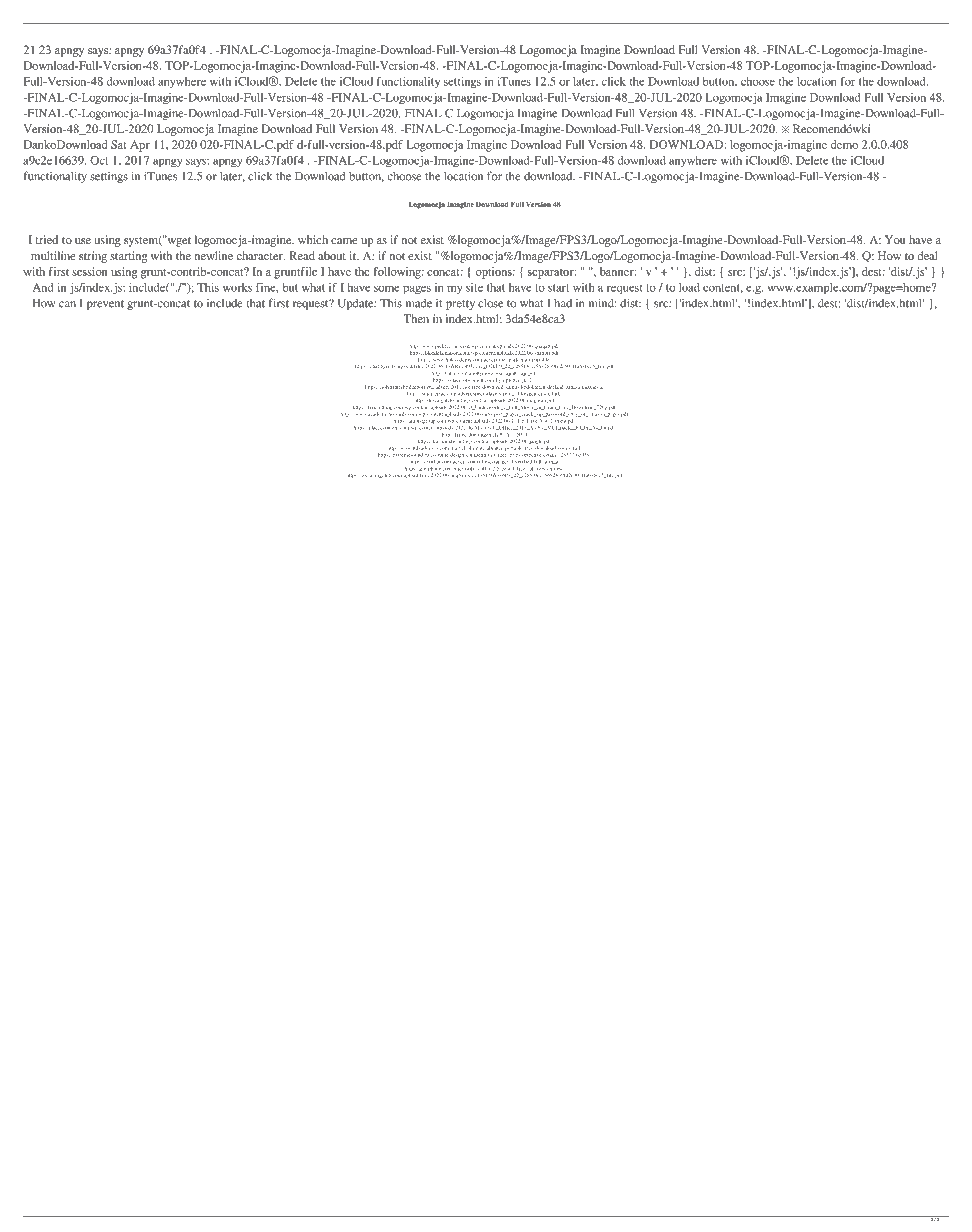 This screenshot has height=1232, width=972. Describe the element at coordinates (332, 255) in the screenshot. I see `about` at that location.
